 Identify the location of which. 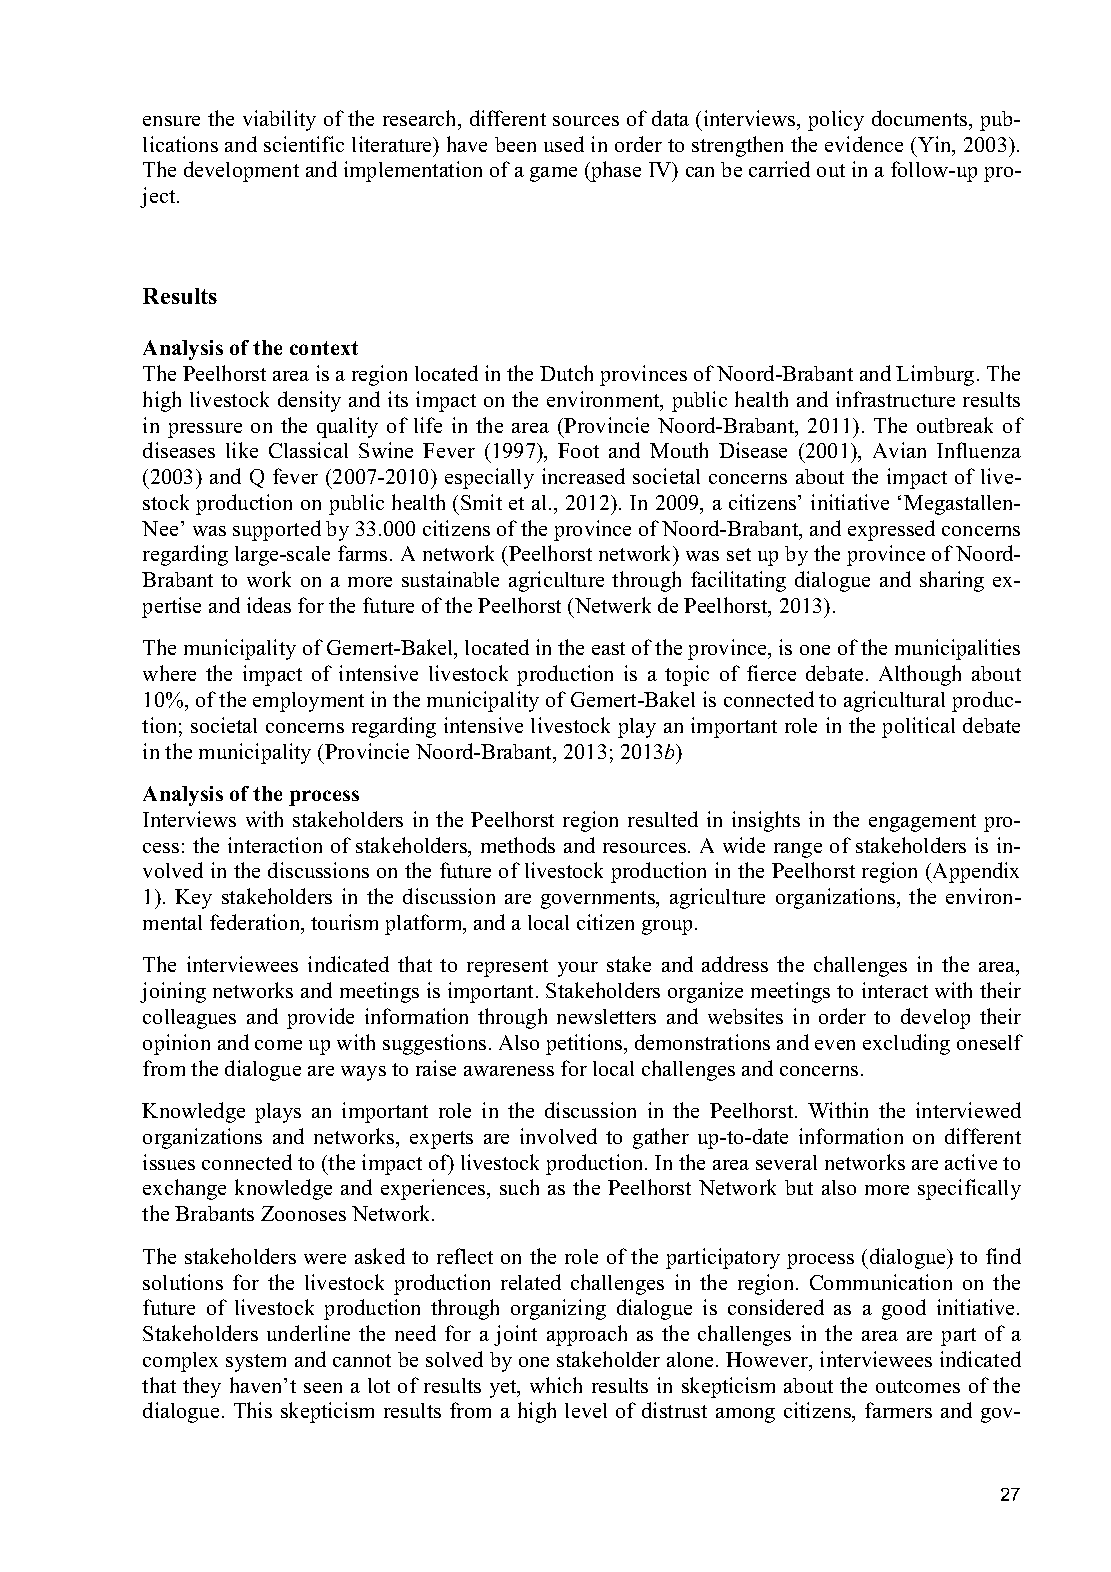
(556, 1385).
